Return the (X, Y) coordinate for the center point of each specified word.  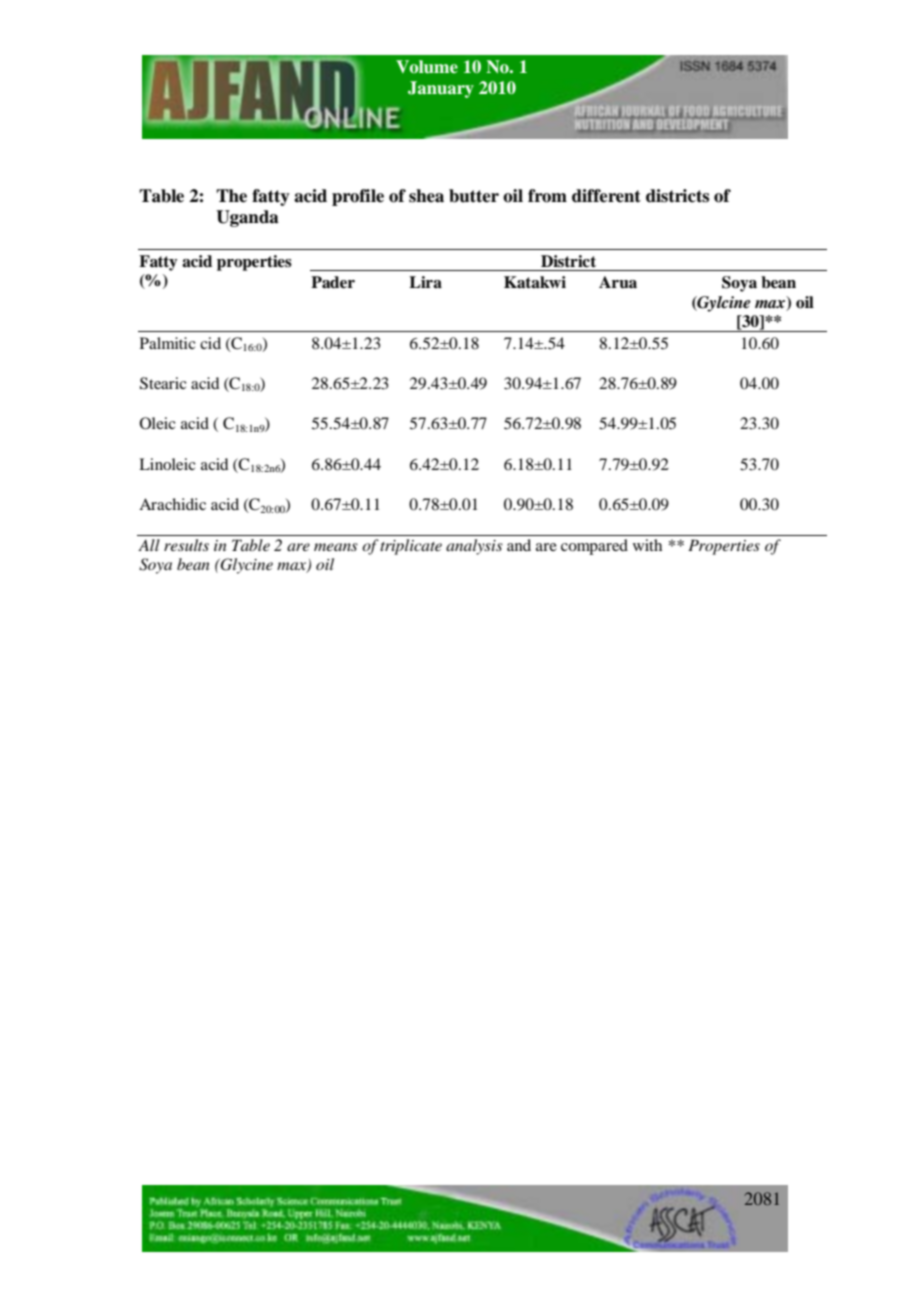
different (606, 196)
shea (426, 196)
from (547, 196)
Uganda (247, 218)
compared (594, 547)
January (441, 89)
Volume (427, 67)
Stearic (163, 383)
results (186, 545)
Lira (425, 282)
